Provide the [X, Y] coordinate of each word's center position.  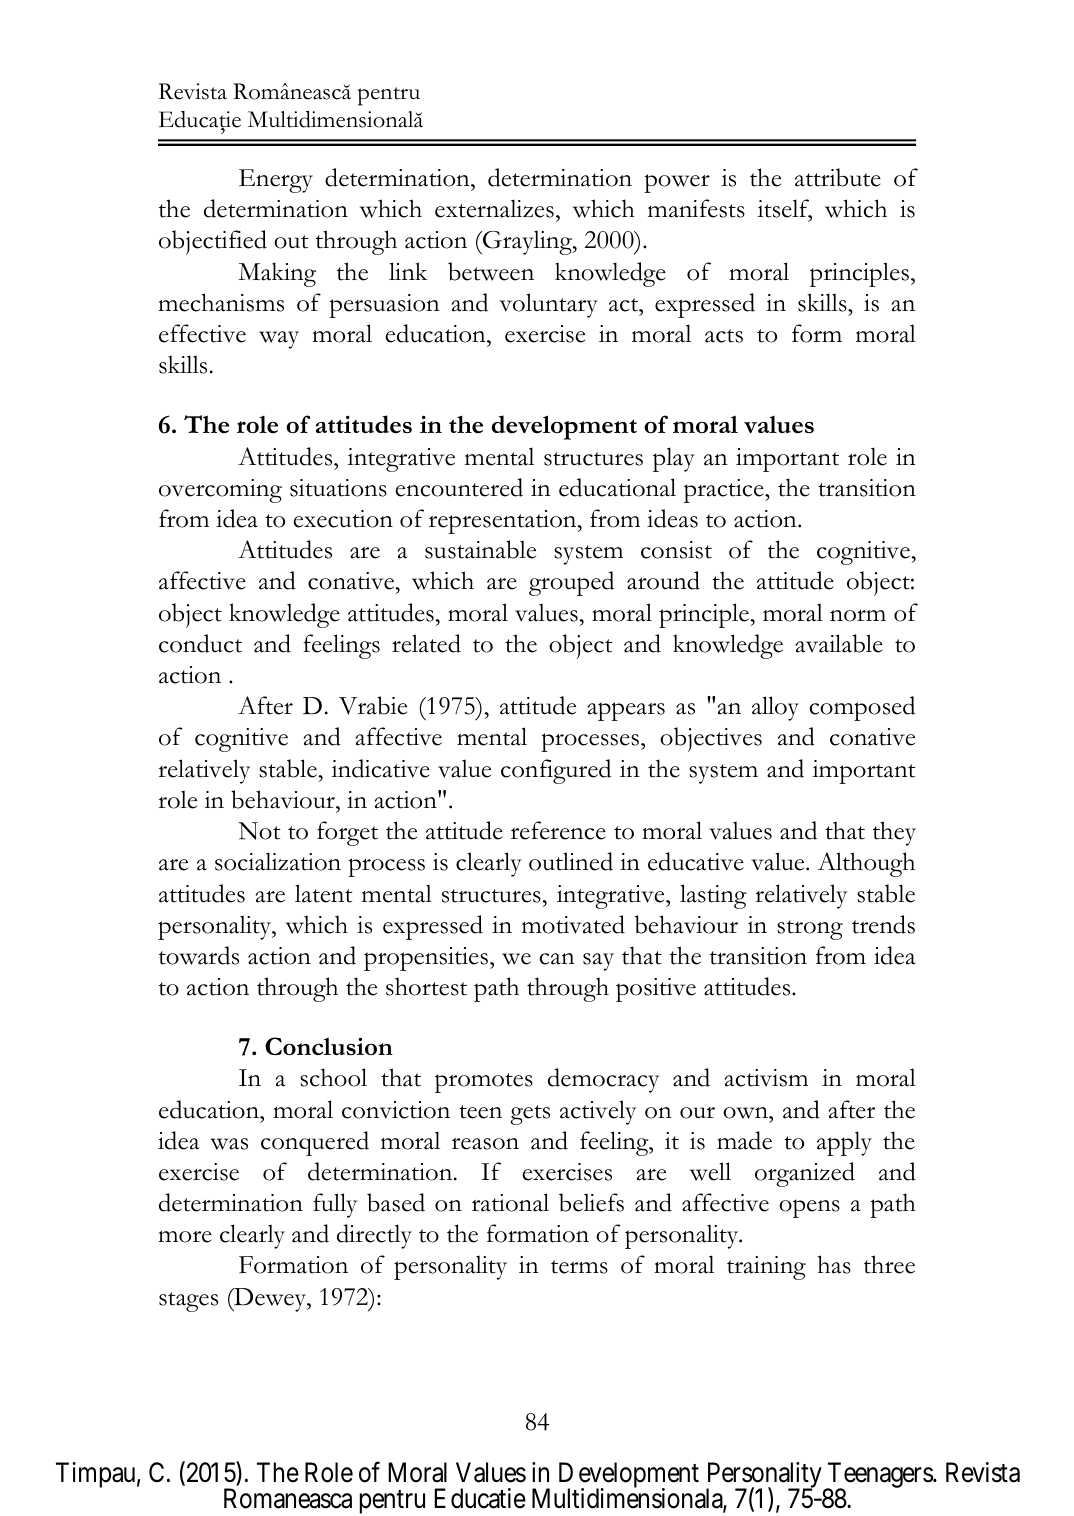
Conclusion [329, 1046]
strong [810, 930]
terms [579, 1267]
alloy [775, 708]
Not [259, 831]
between [491, 271]
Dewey [270, 1300]
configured [556, 771]
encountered [459, 487]
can [556, 959]
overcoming [220, 491]
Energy [276, 181]
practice [725, 491]
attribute [838, 177]
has [834, 1264]
